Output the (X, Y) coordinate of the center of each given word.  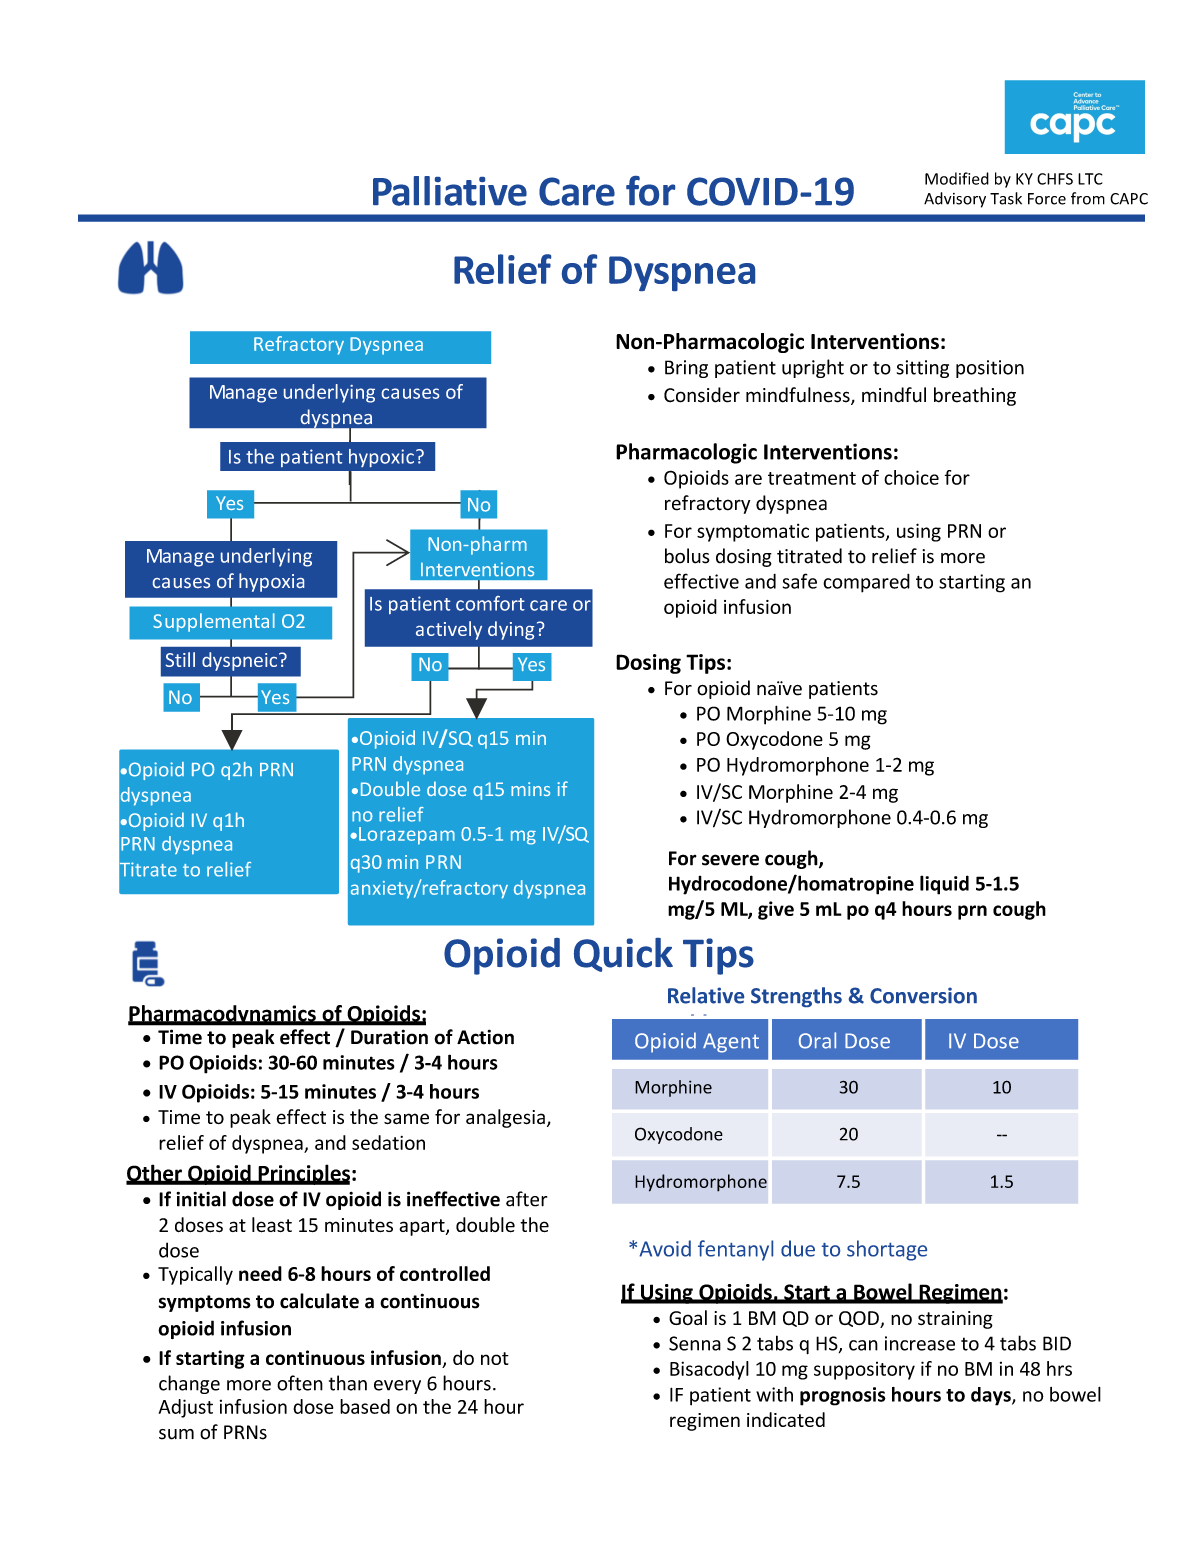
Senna (695, 1343)
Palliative (450, 191)
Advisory (955, 200)
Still (180, 659)
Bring (686, 369)
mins (530, 789)
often (300, 1383)
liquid (944, 885)
